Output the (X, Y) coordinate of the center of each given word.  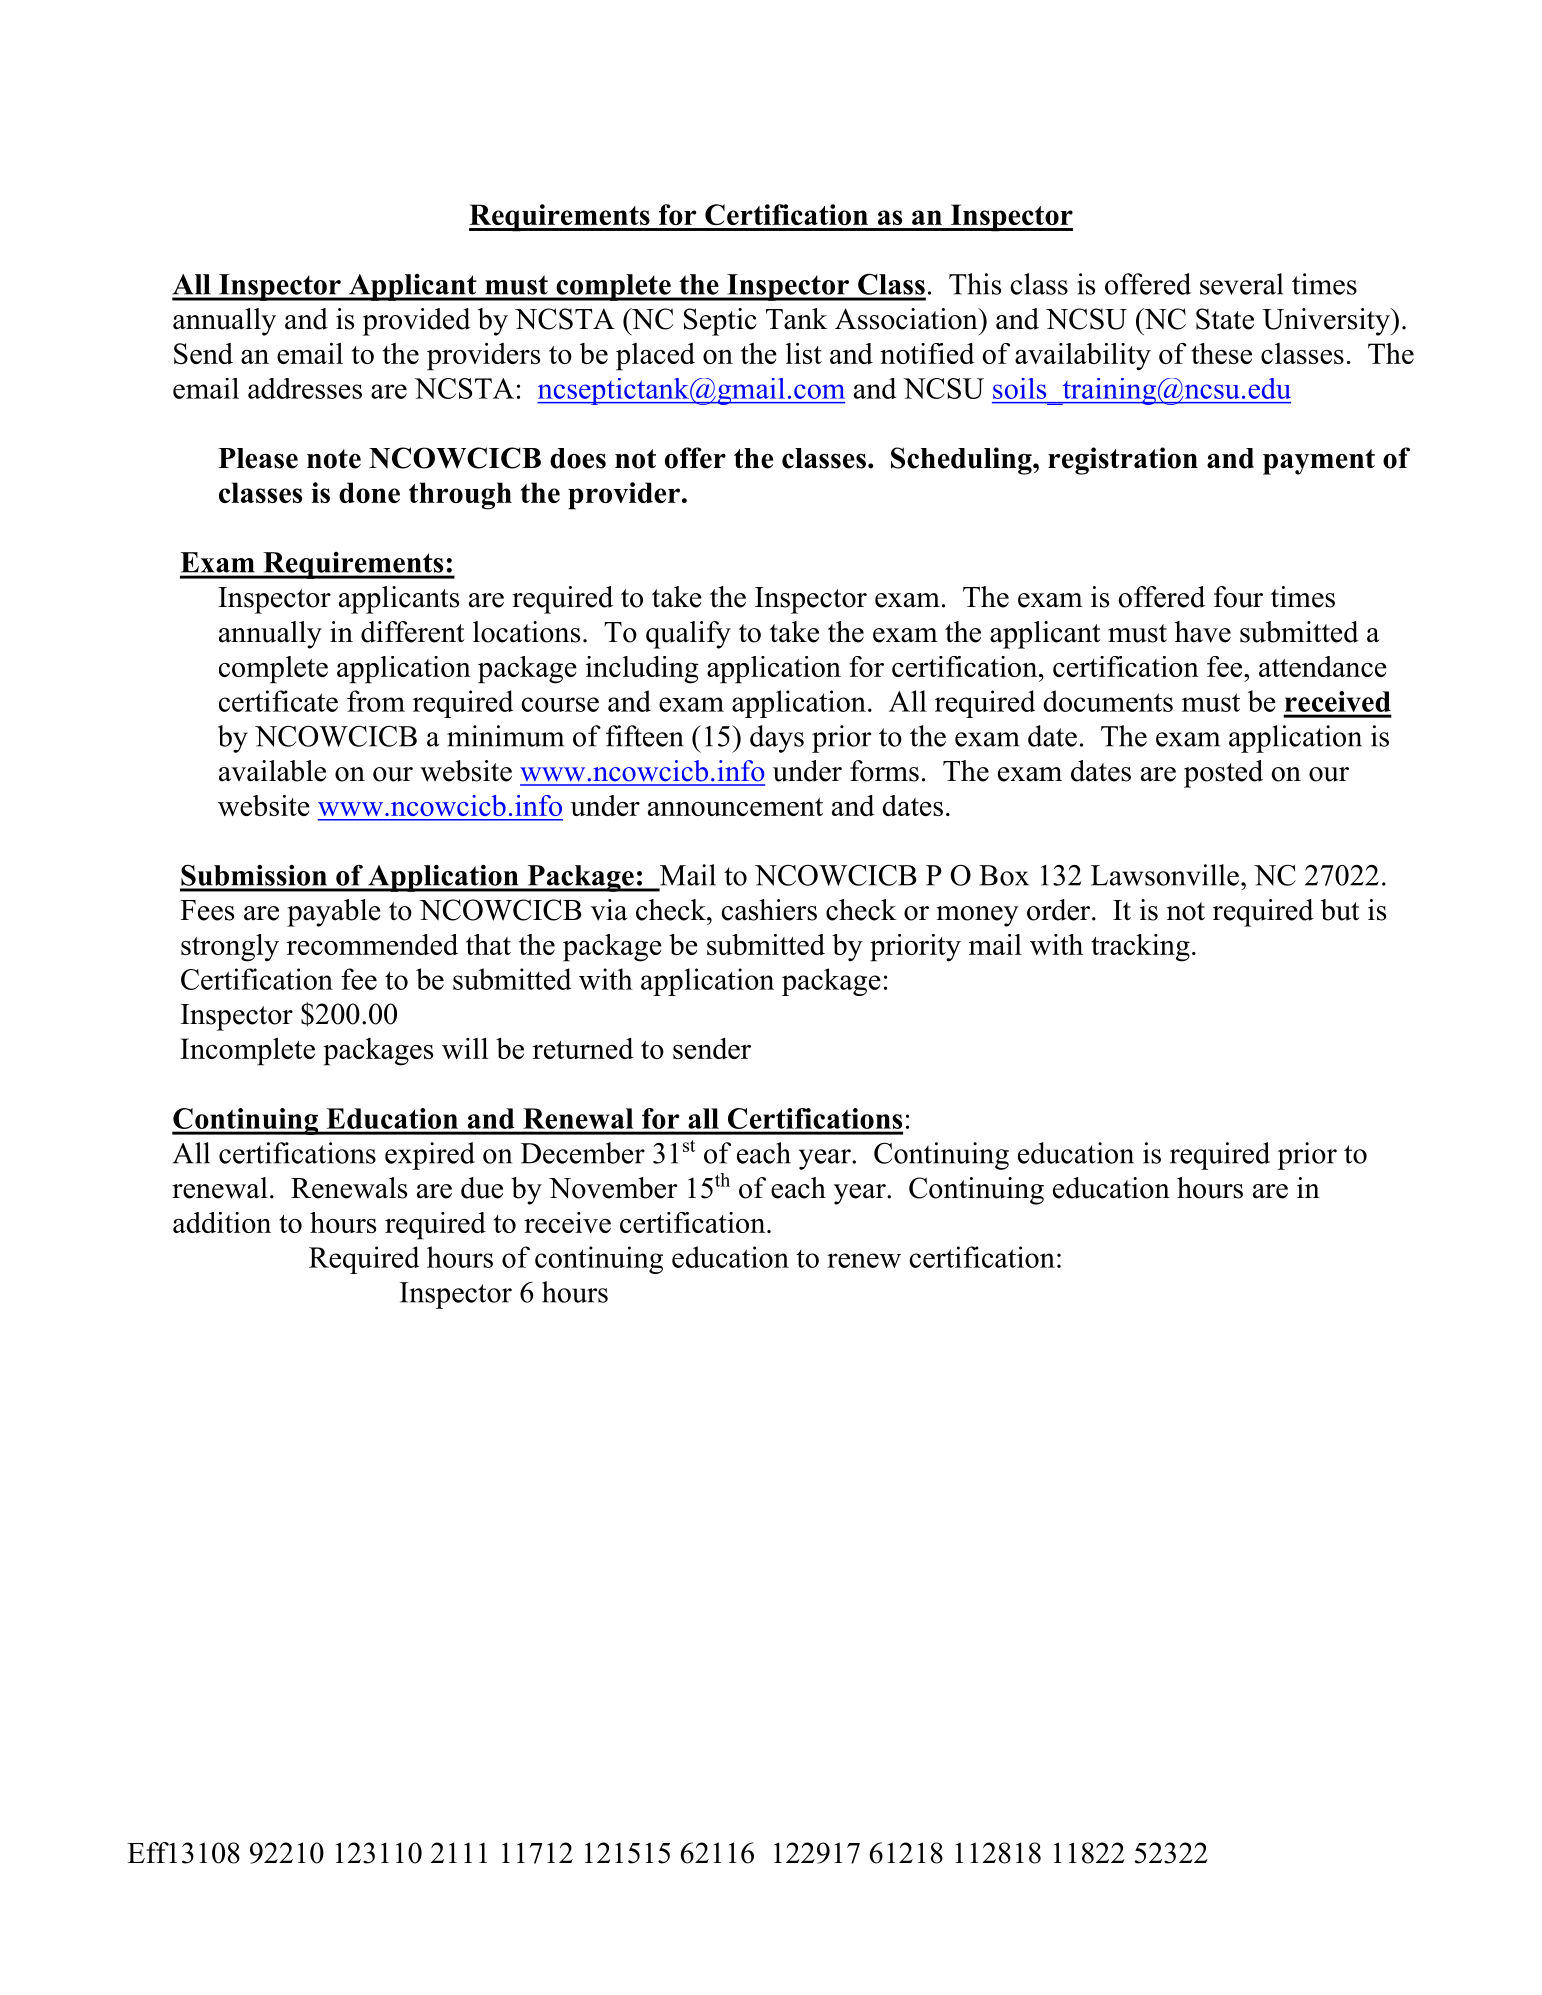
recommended (372, 944)
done (369, 492)
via (609, 910)
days (777, 739)
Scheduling (962, 461)
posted (1223, 774)
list (804, 353)
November (613, 1188)
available (272, 771)
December (583, 1153)
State (1225, 319)
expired (430, 1156)
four (1238, 597)
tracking (1140, 948)
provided (417, 322)
